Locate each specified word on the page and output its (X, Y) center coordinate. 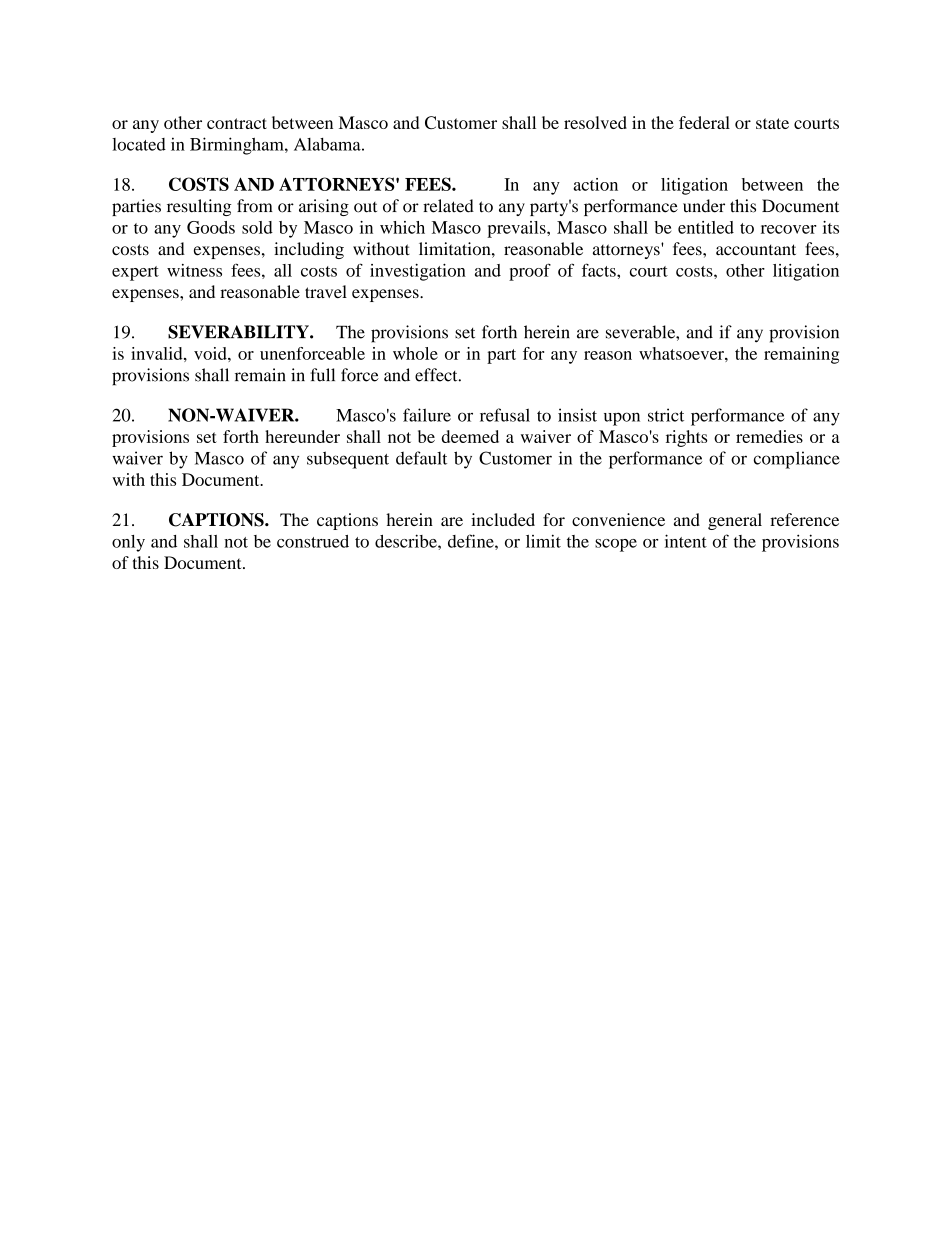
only (128, 543)
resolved (595, 122)
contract (237, 123)
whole (415, 353)
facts (600, 270)
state (772, 123)
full (322, 375)
